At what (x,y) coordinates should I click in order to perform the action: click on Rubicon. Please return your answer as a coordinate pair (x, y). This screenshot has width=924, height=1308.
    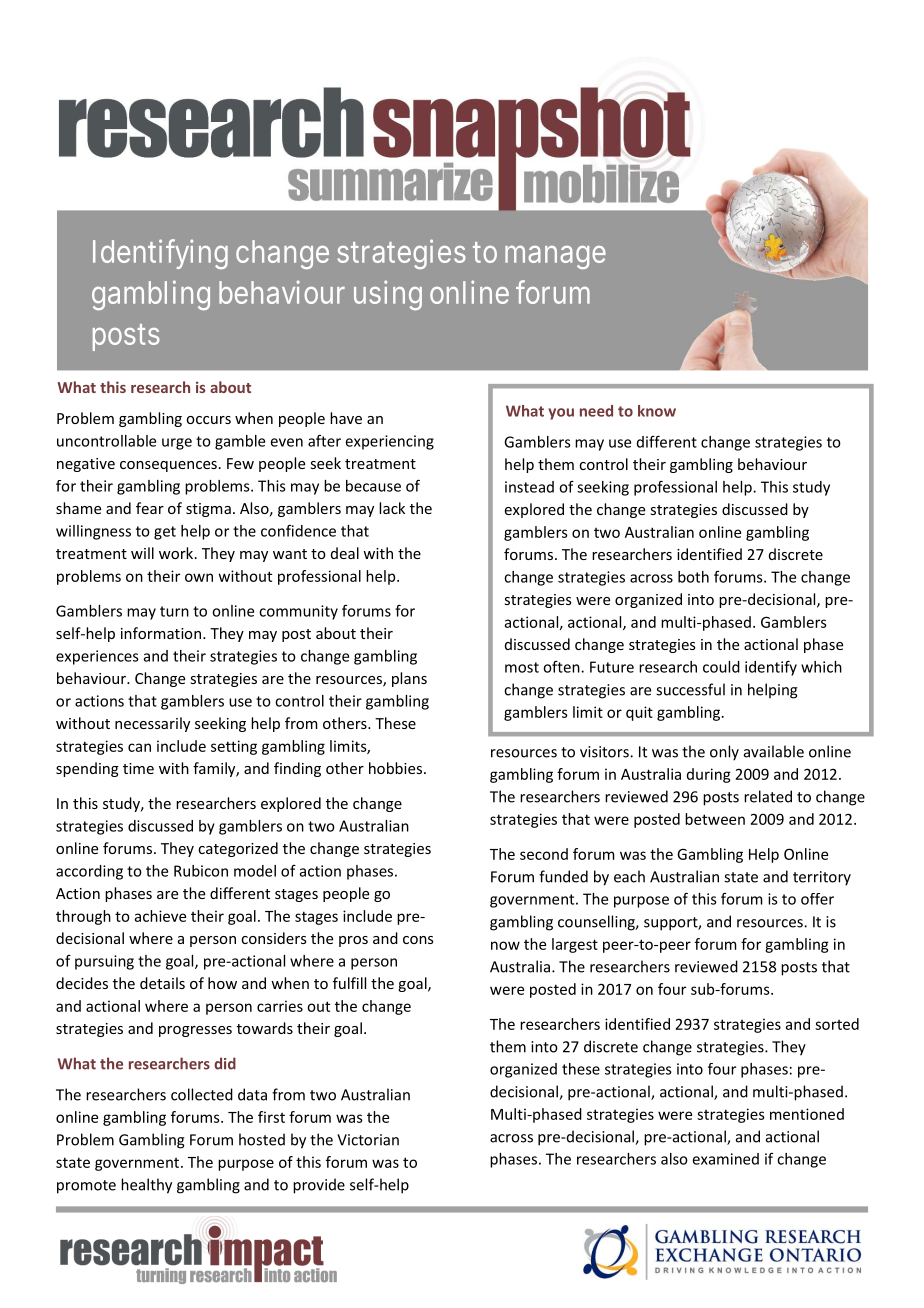
    Looking at the image, I should click on (201, 871).
